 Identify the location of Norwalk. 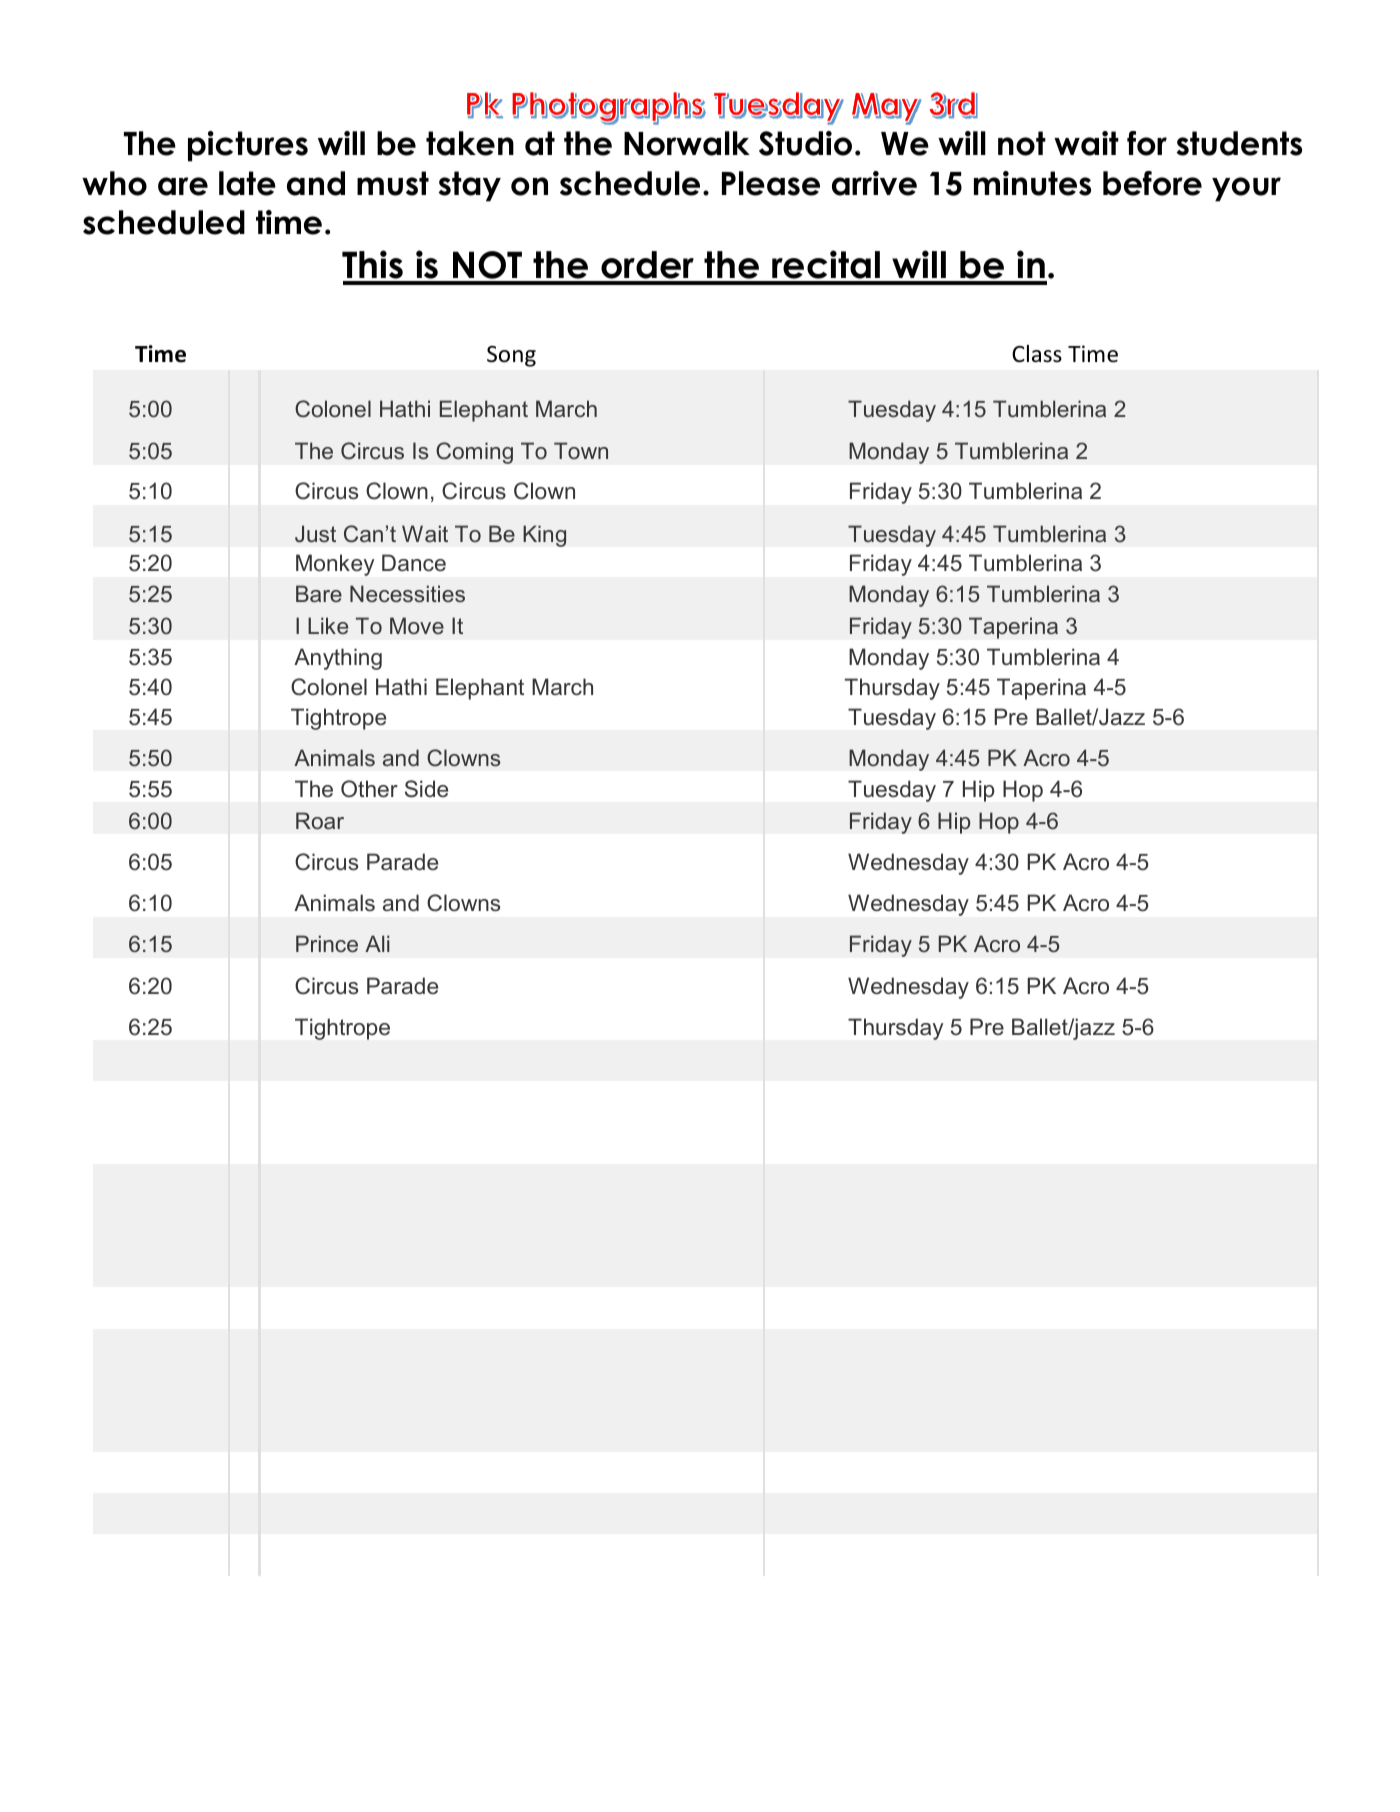
(687, 143).
